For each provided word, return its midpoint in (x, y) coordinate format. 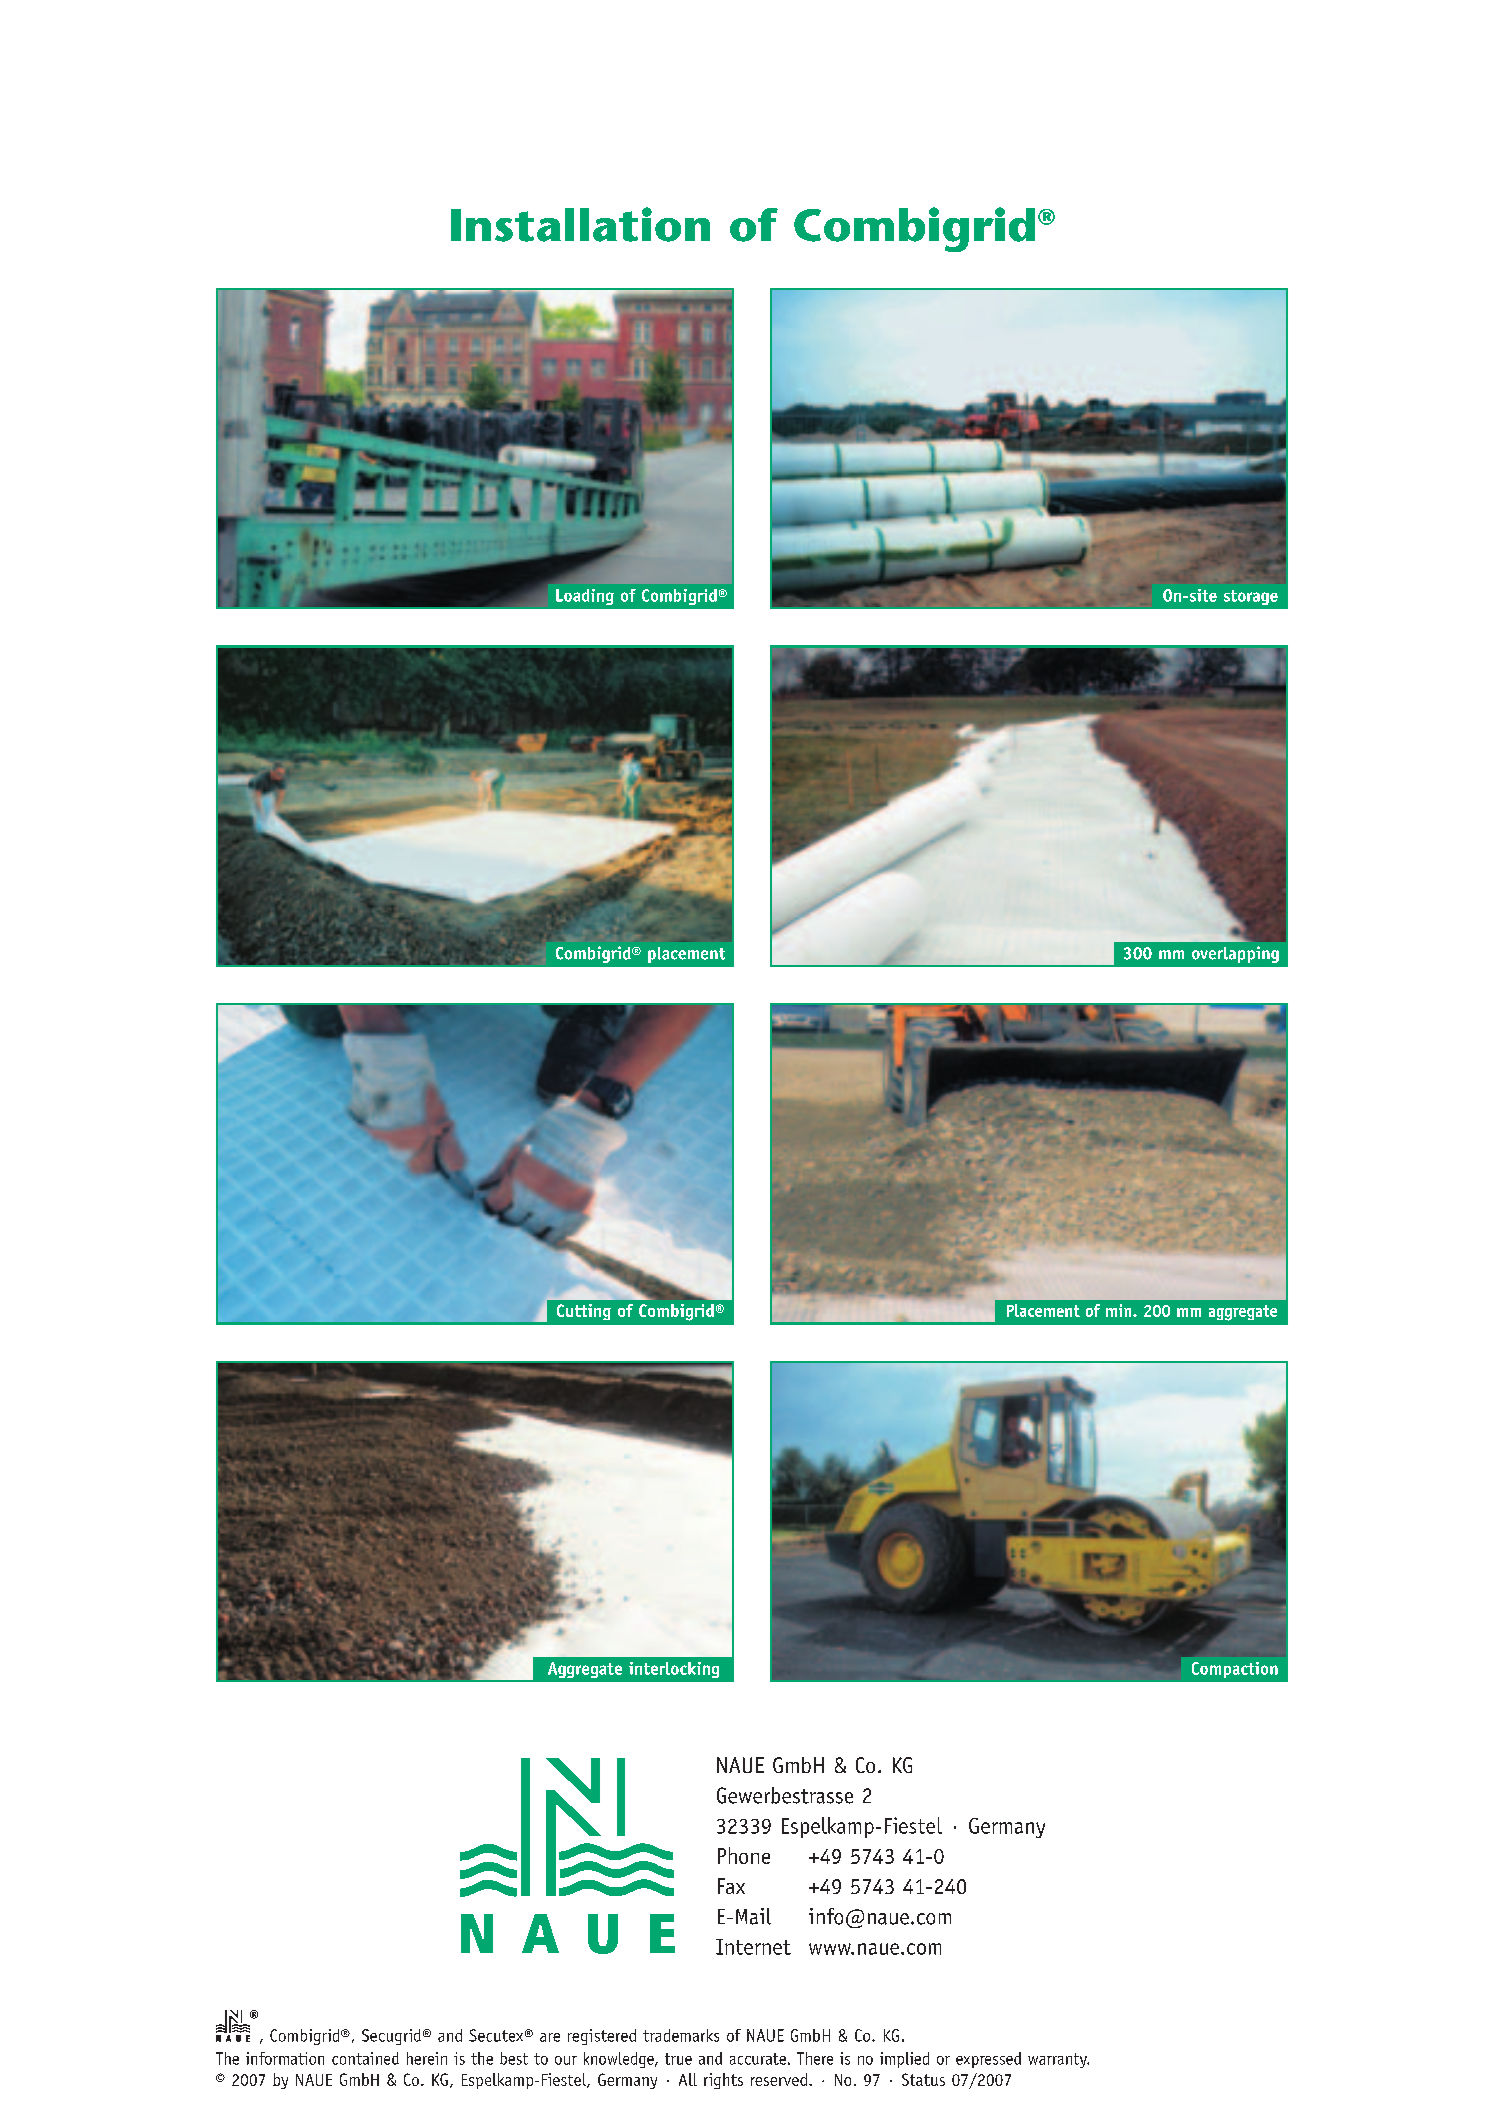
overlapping (1235, 954)
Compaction (1235, 1670)
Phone (744, 1855)
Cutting (584, 1312)
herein (427, 2058)
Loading (585, 597)
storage (1251, 597)
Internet (753, 1947)
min (1120, 1310)
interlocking (674, 1670)
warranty (1058, 2060)
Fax (731, 1886)
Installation (580, 224)
